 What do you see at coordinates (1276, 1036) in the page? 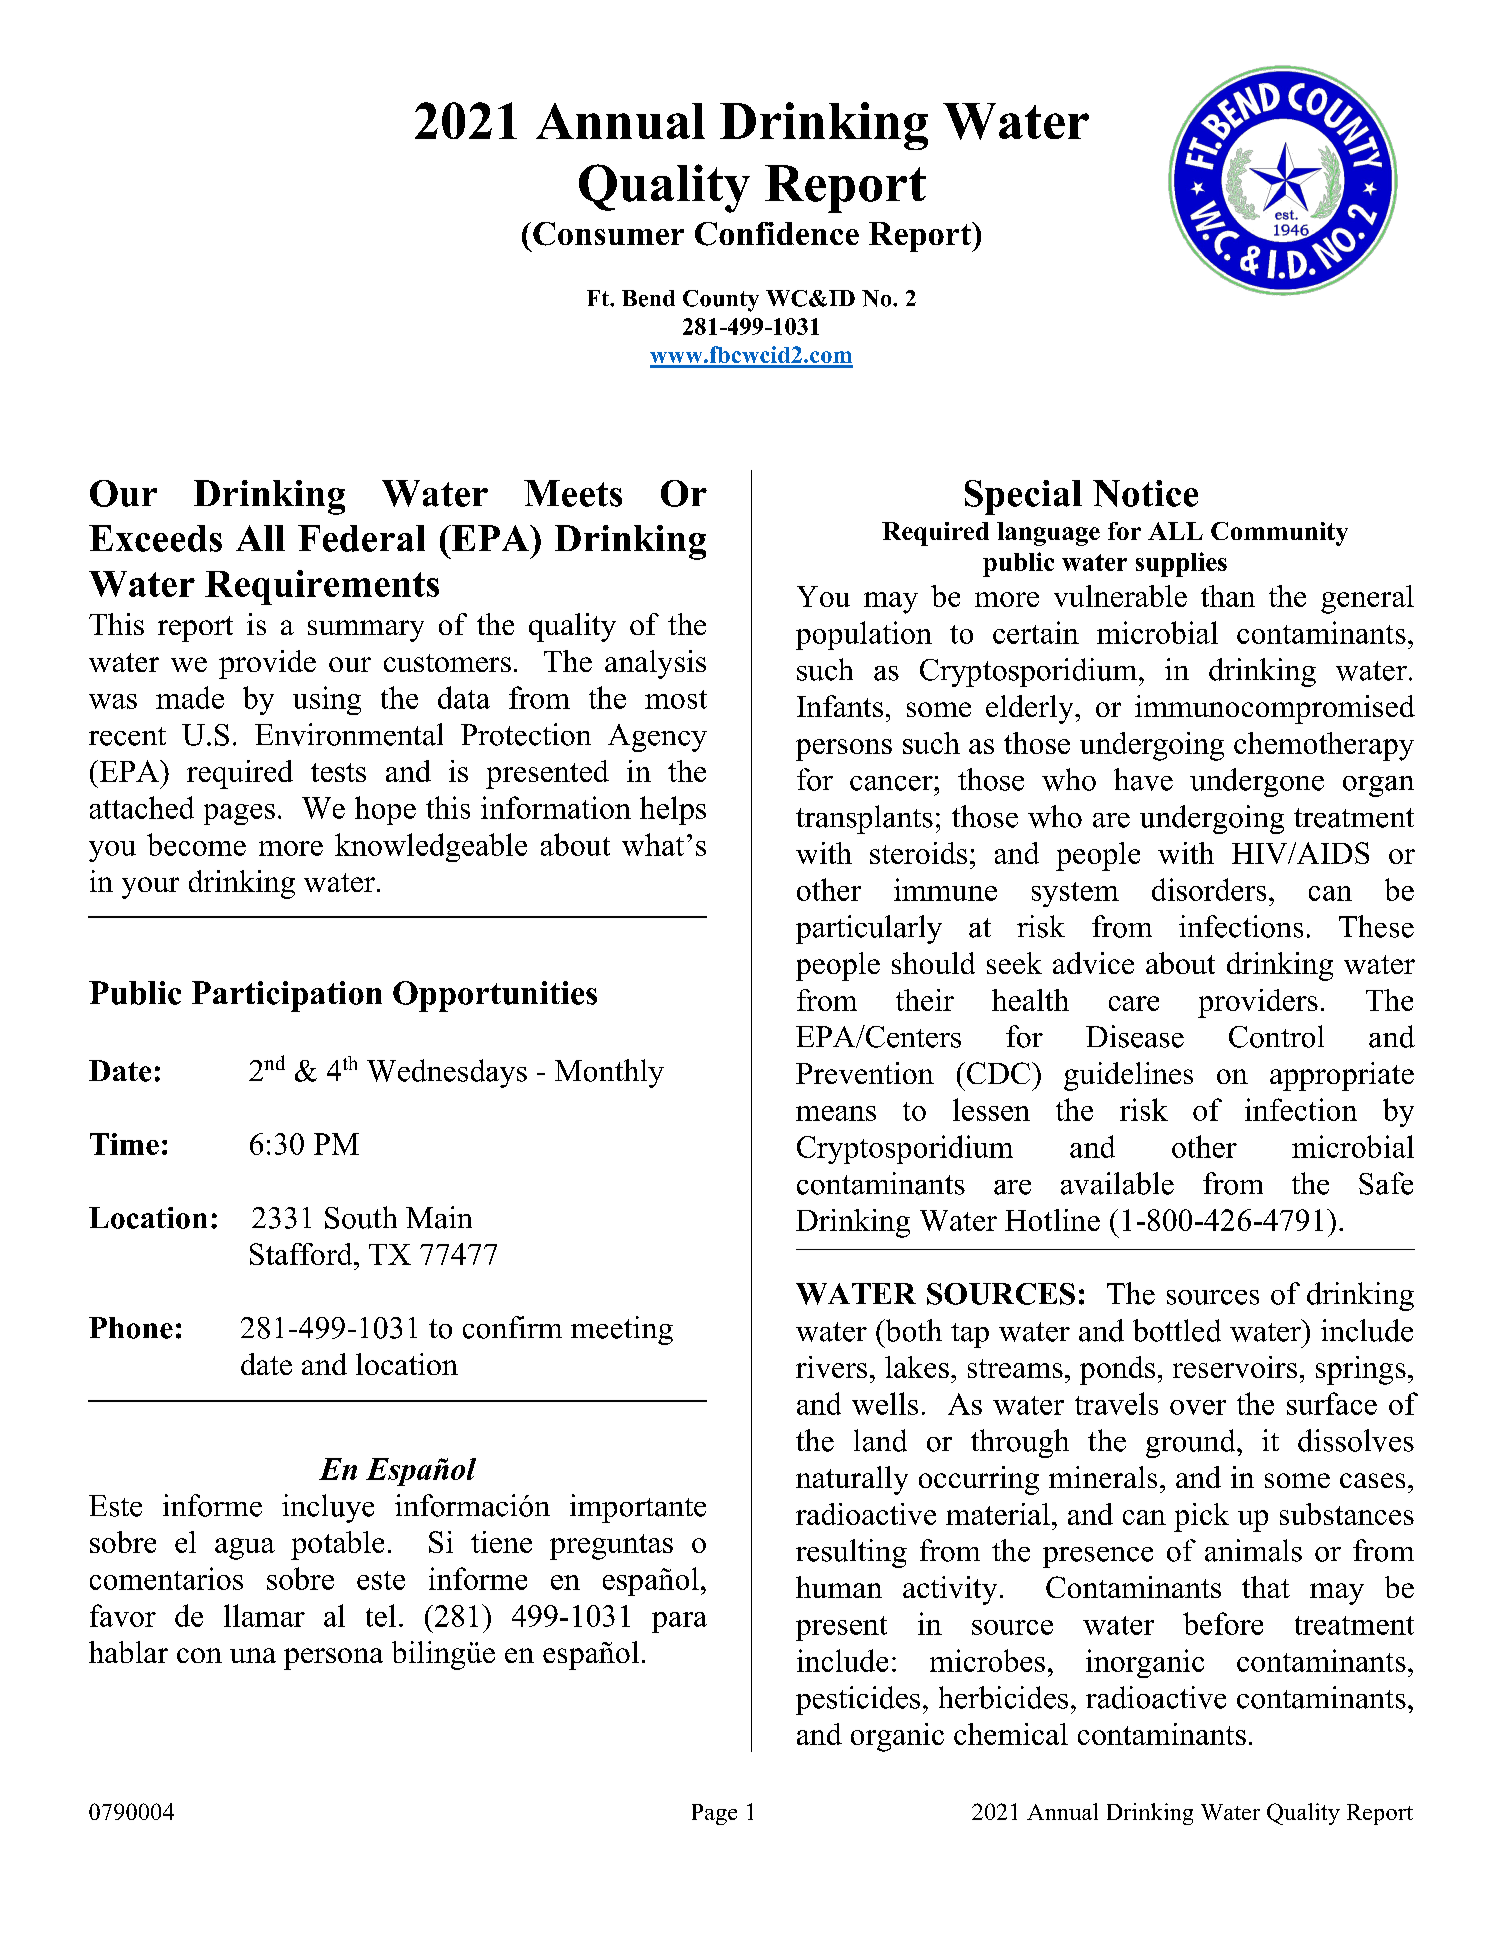
I see `Control` at bounding box center [1276, 1036].
